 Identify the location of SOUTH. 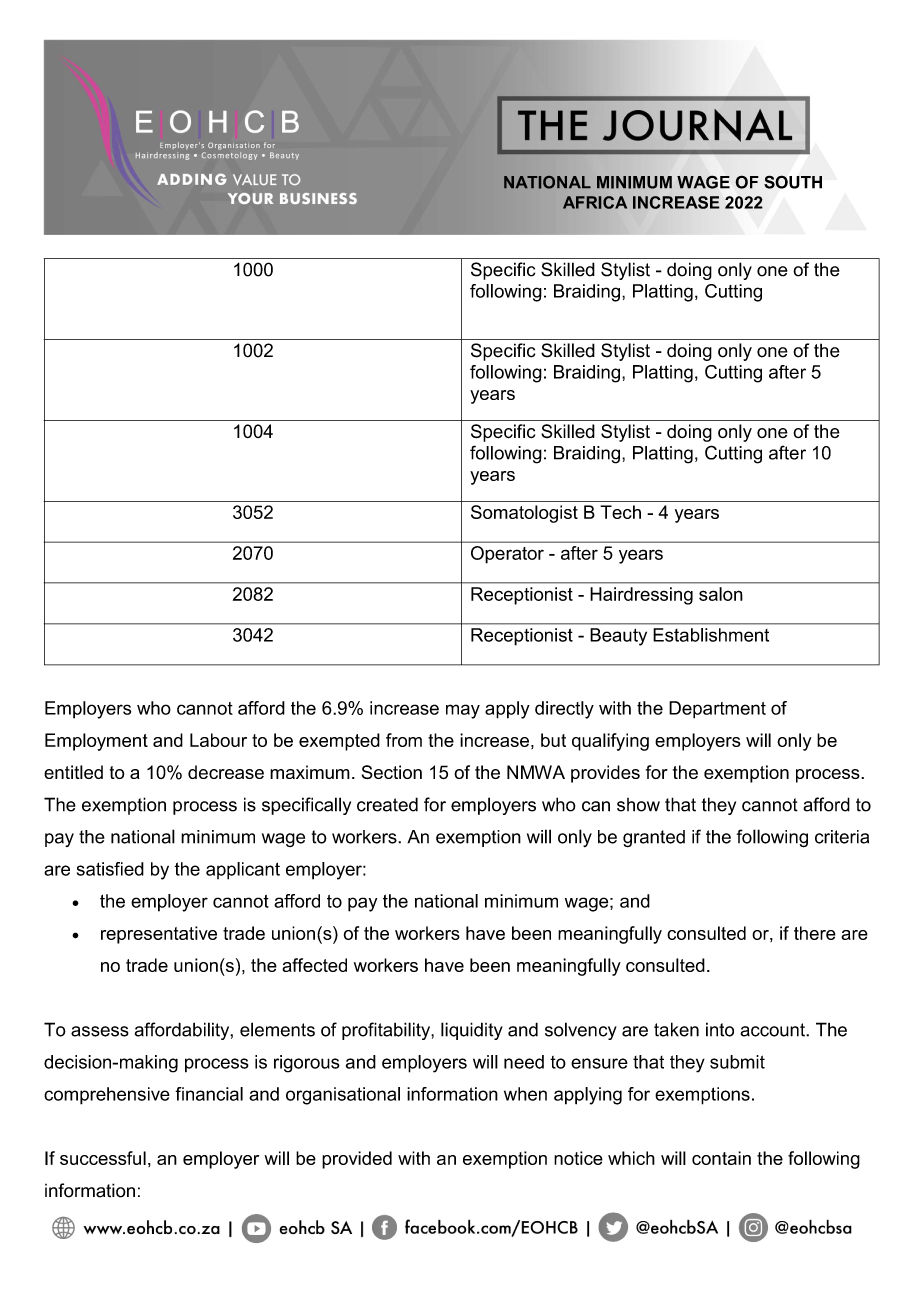
(793, 182).
